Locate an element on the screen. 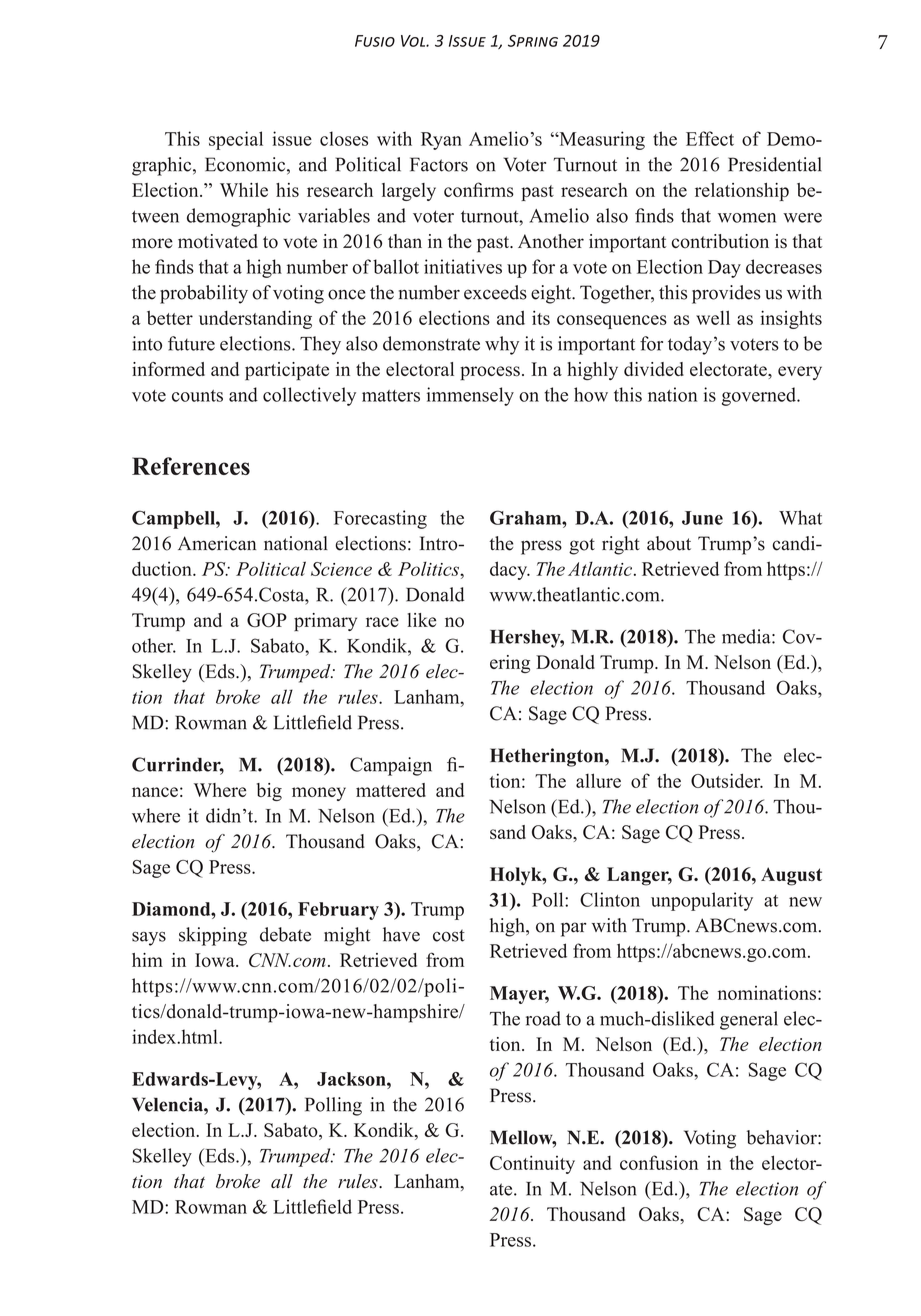 This screenshot has height=1316, width=921. Outsider is located at coordinates (727, 780).
